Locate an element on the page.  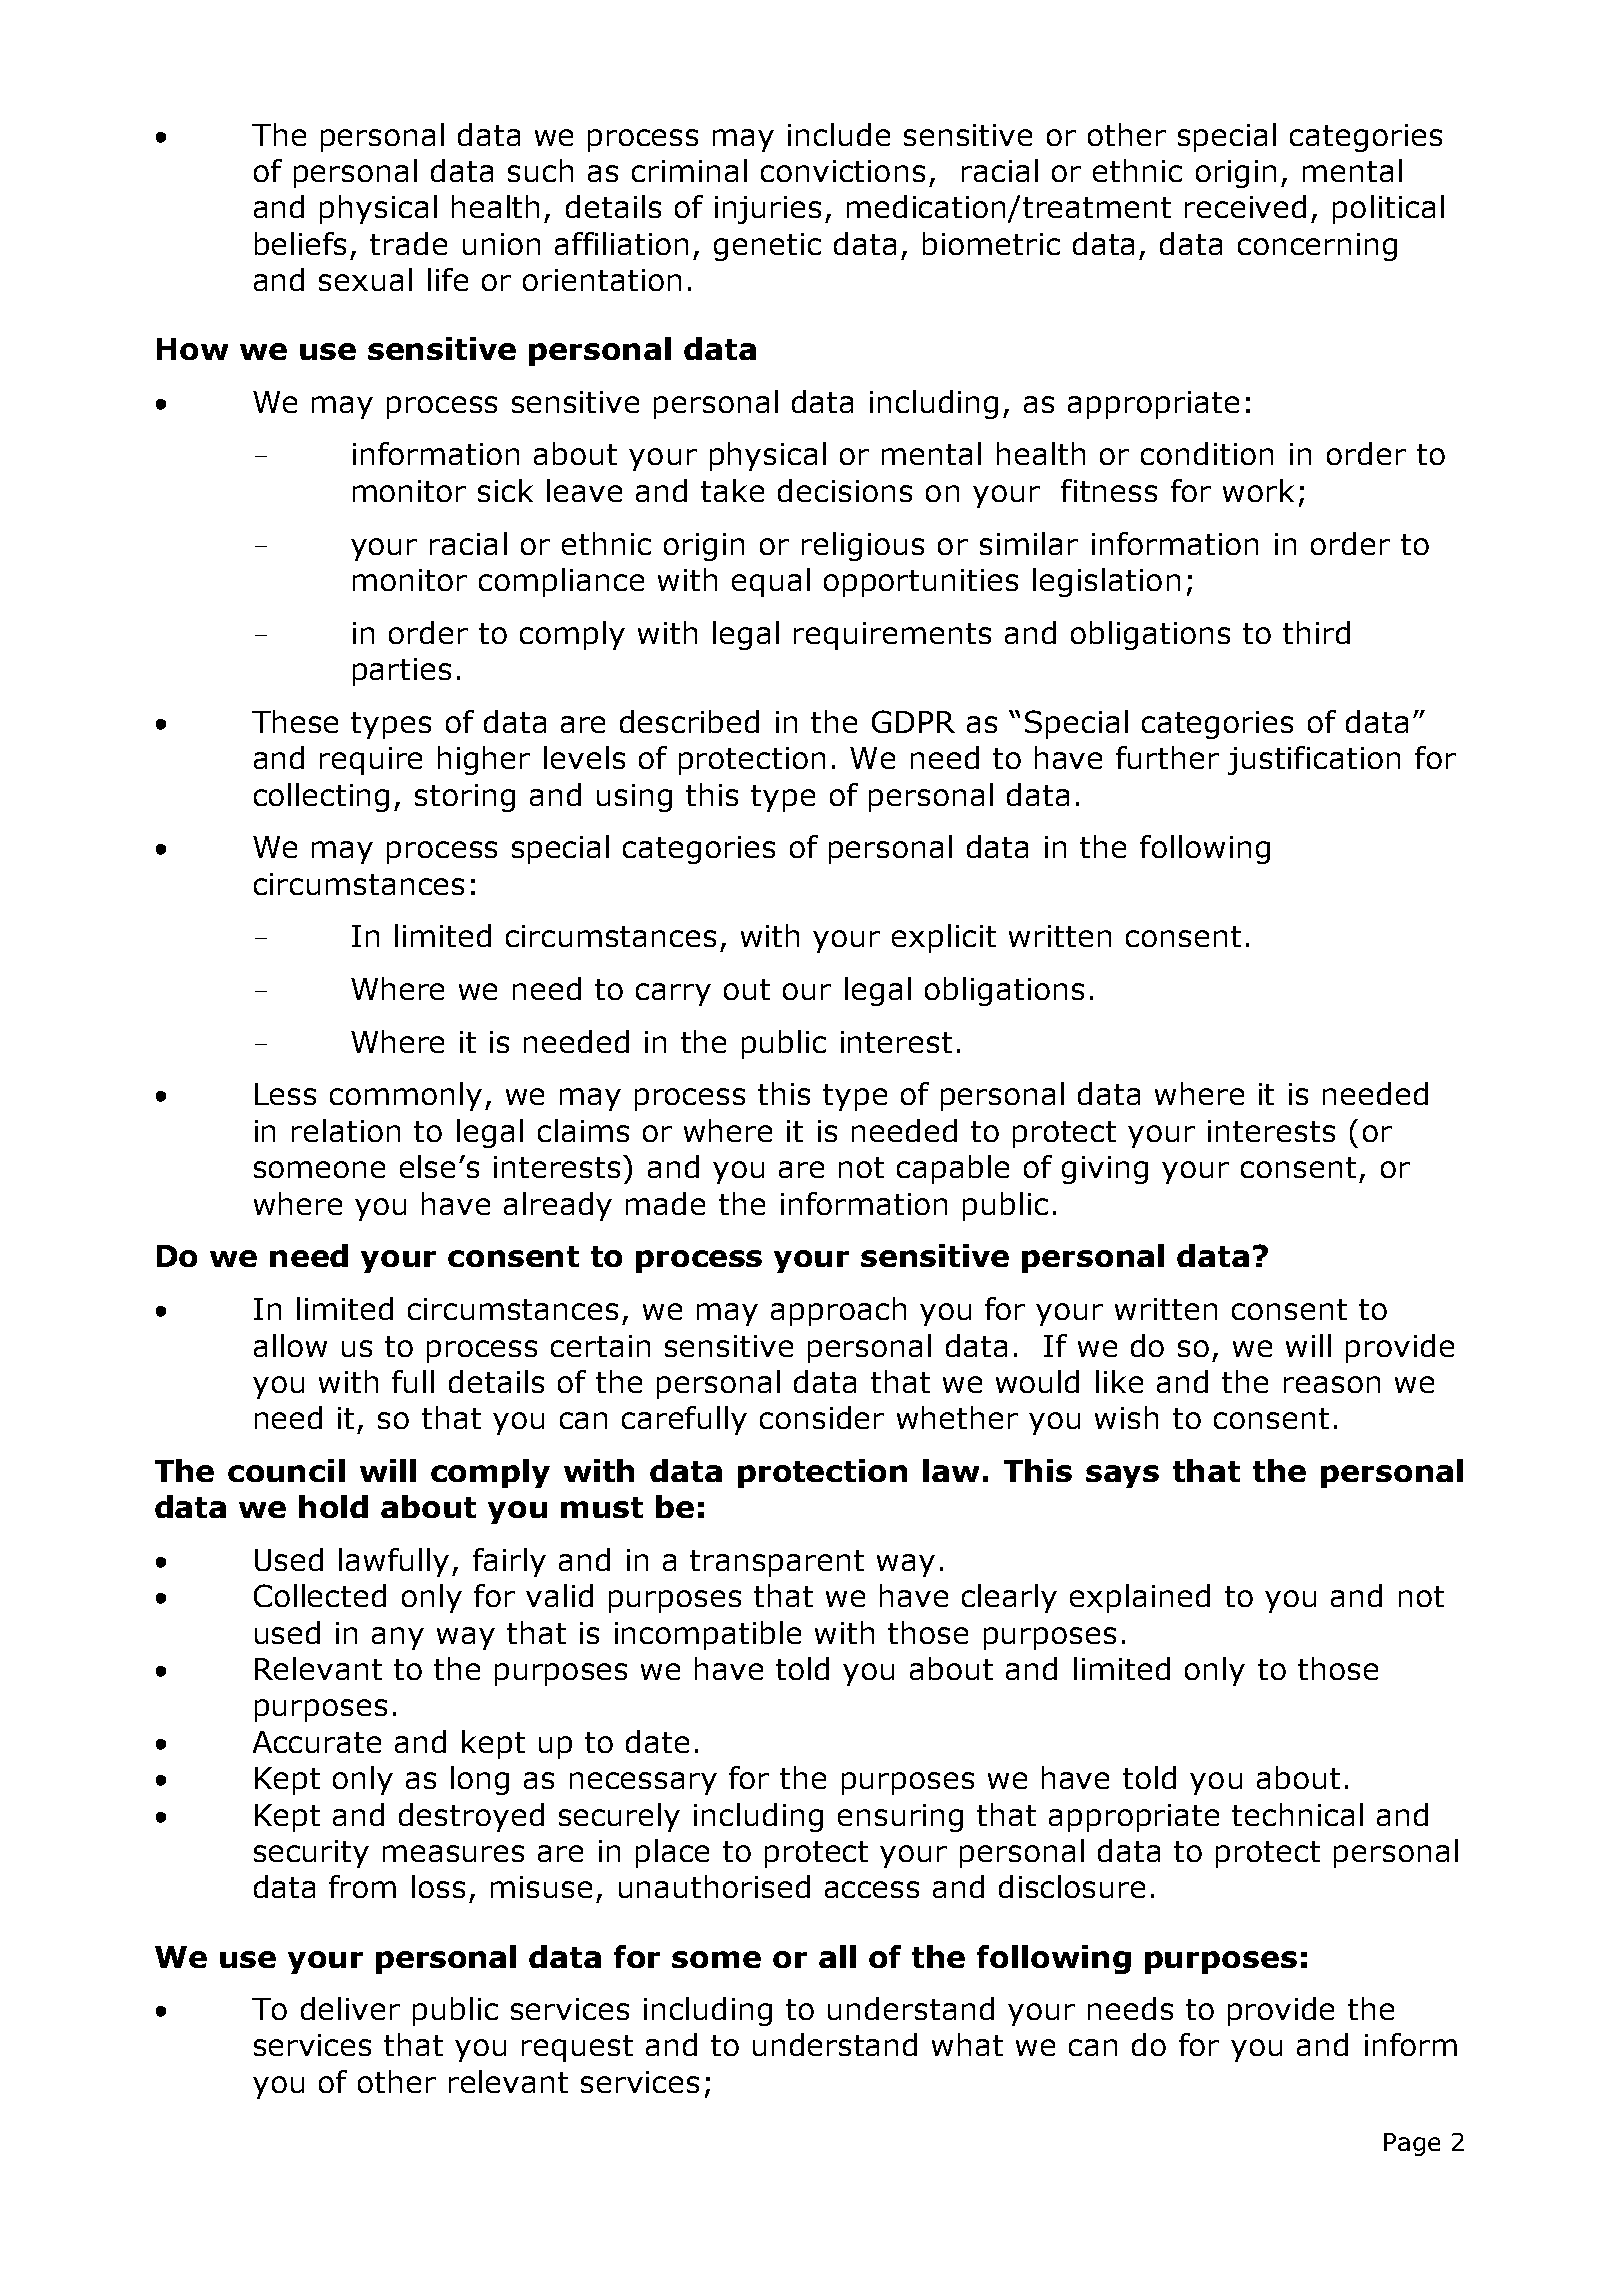
deliver is located at coordinates (350, 2008).
